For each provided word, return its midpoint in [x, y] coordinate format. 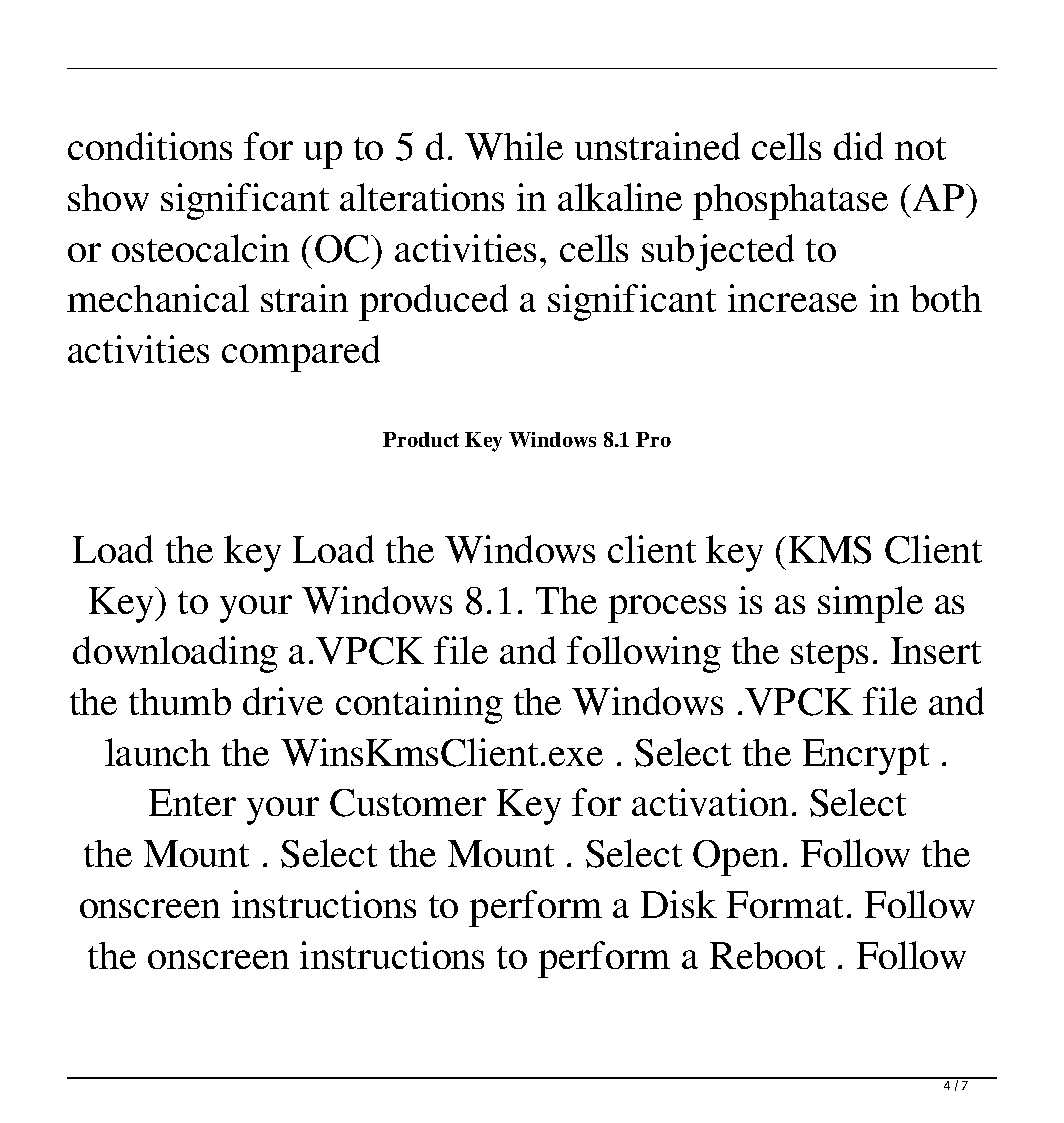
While [514, 146]
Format [785, 904]
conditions [150, 146]
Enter [192, 802]
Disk [679, 904]
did [858, 146]
